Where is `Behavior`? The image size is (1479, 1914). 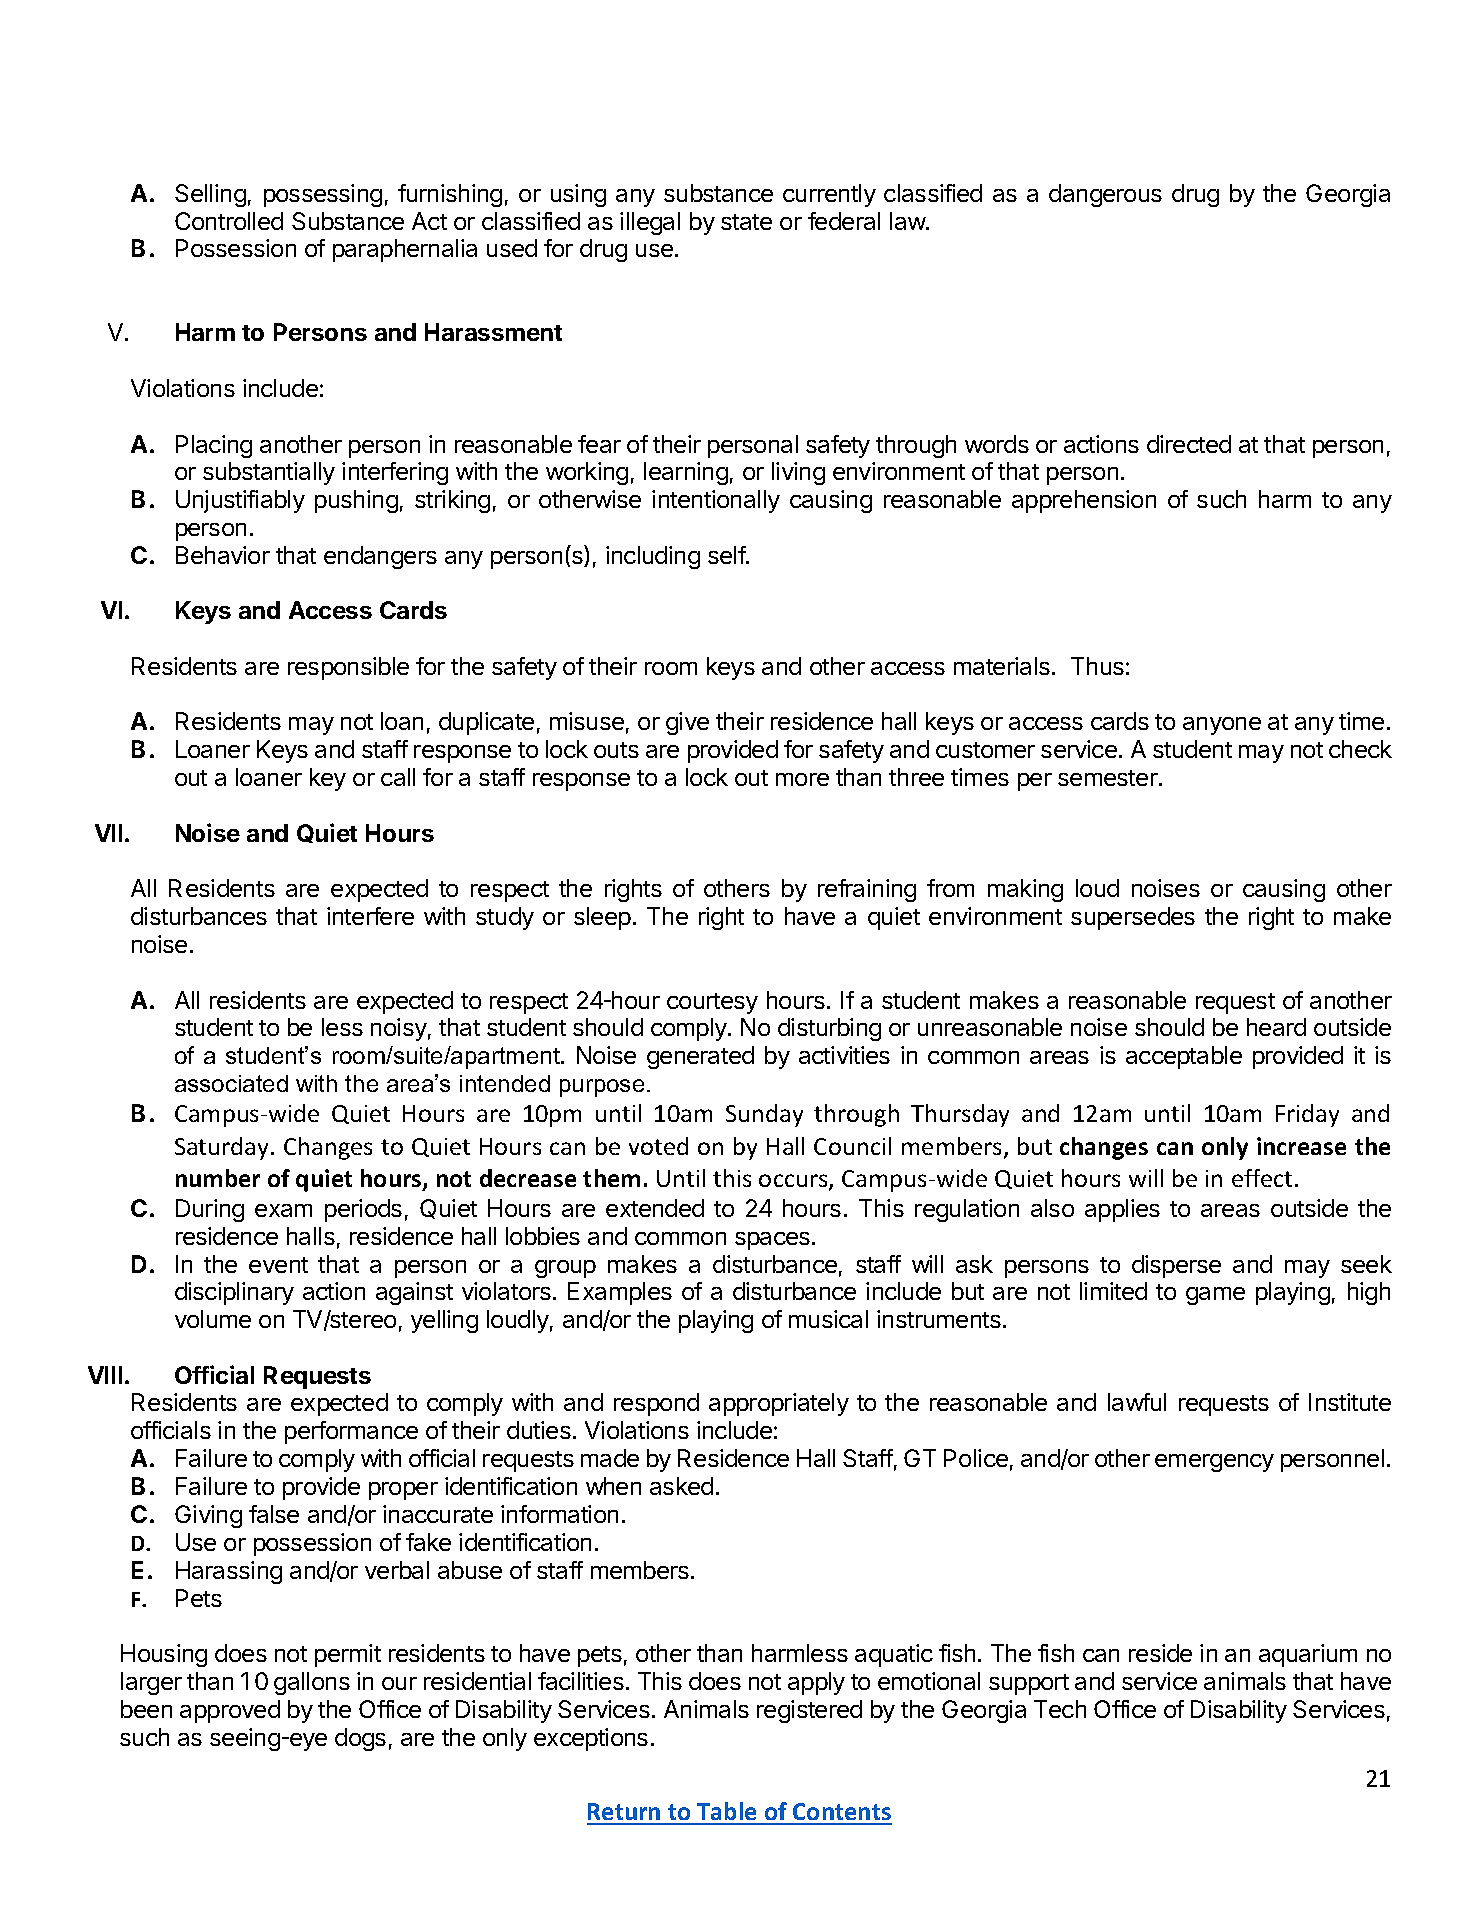 Behavior is located at coordinates (223, 555).
